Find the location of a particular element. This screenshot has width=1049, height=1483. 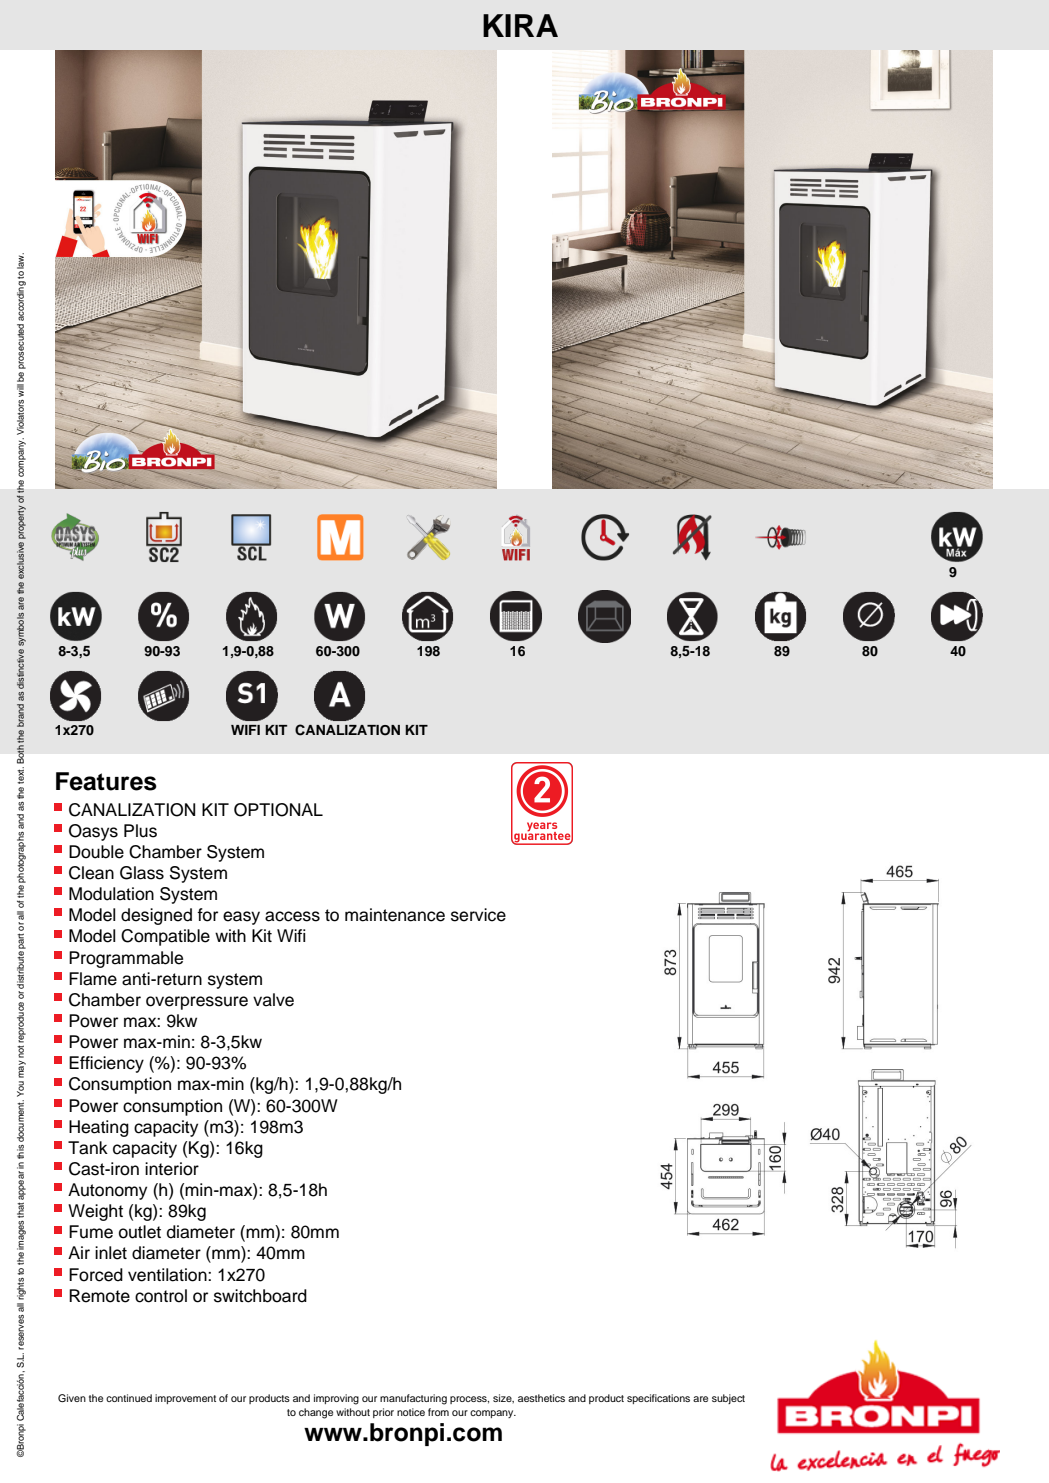

switchboard is located at coordinates (260, 1296).
